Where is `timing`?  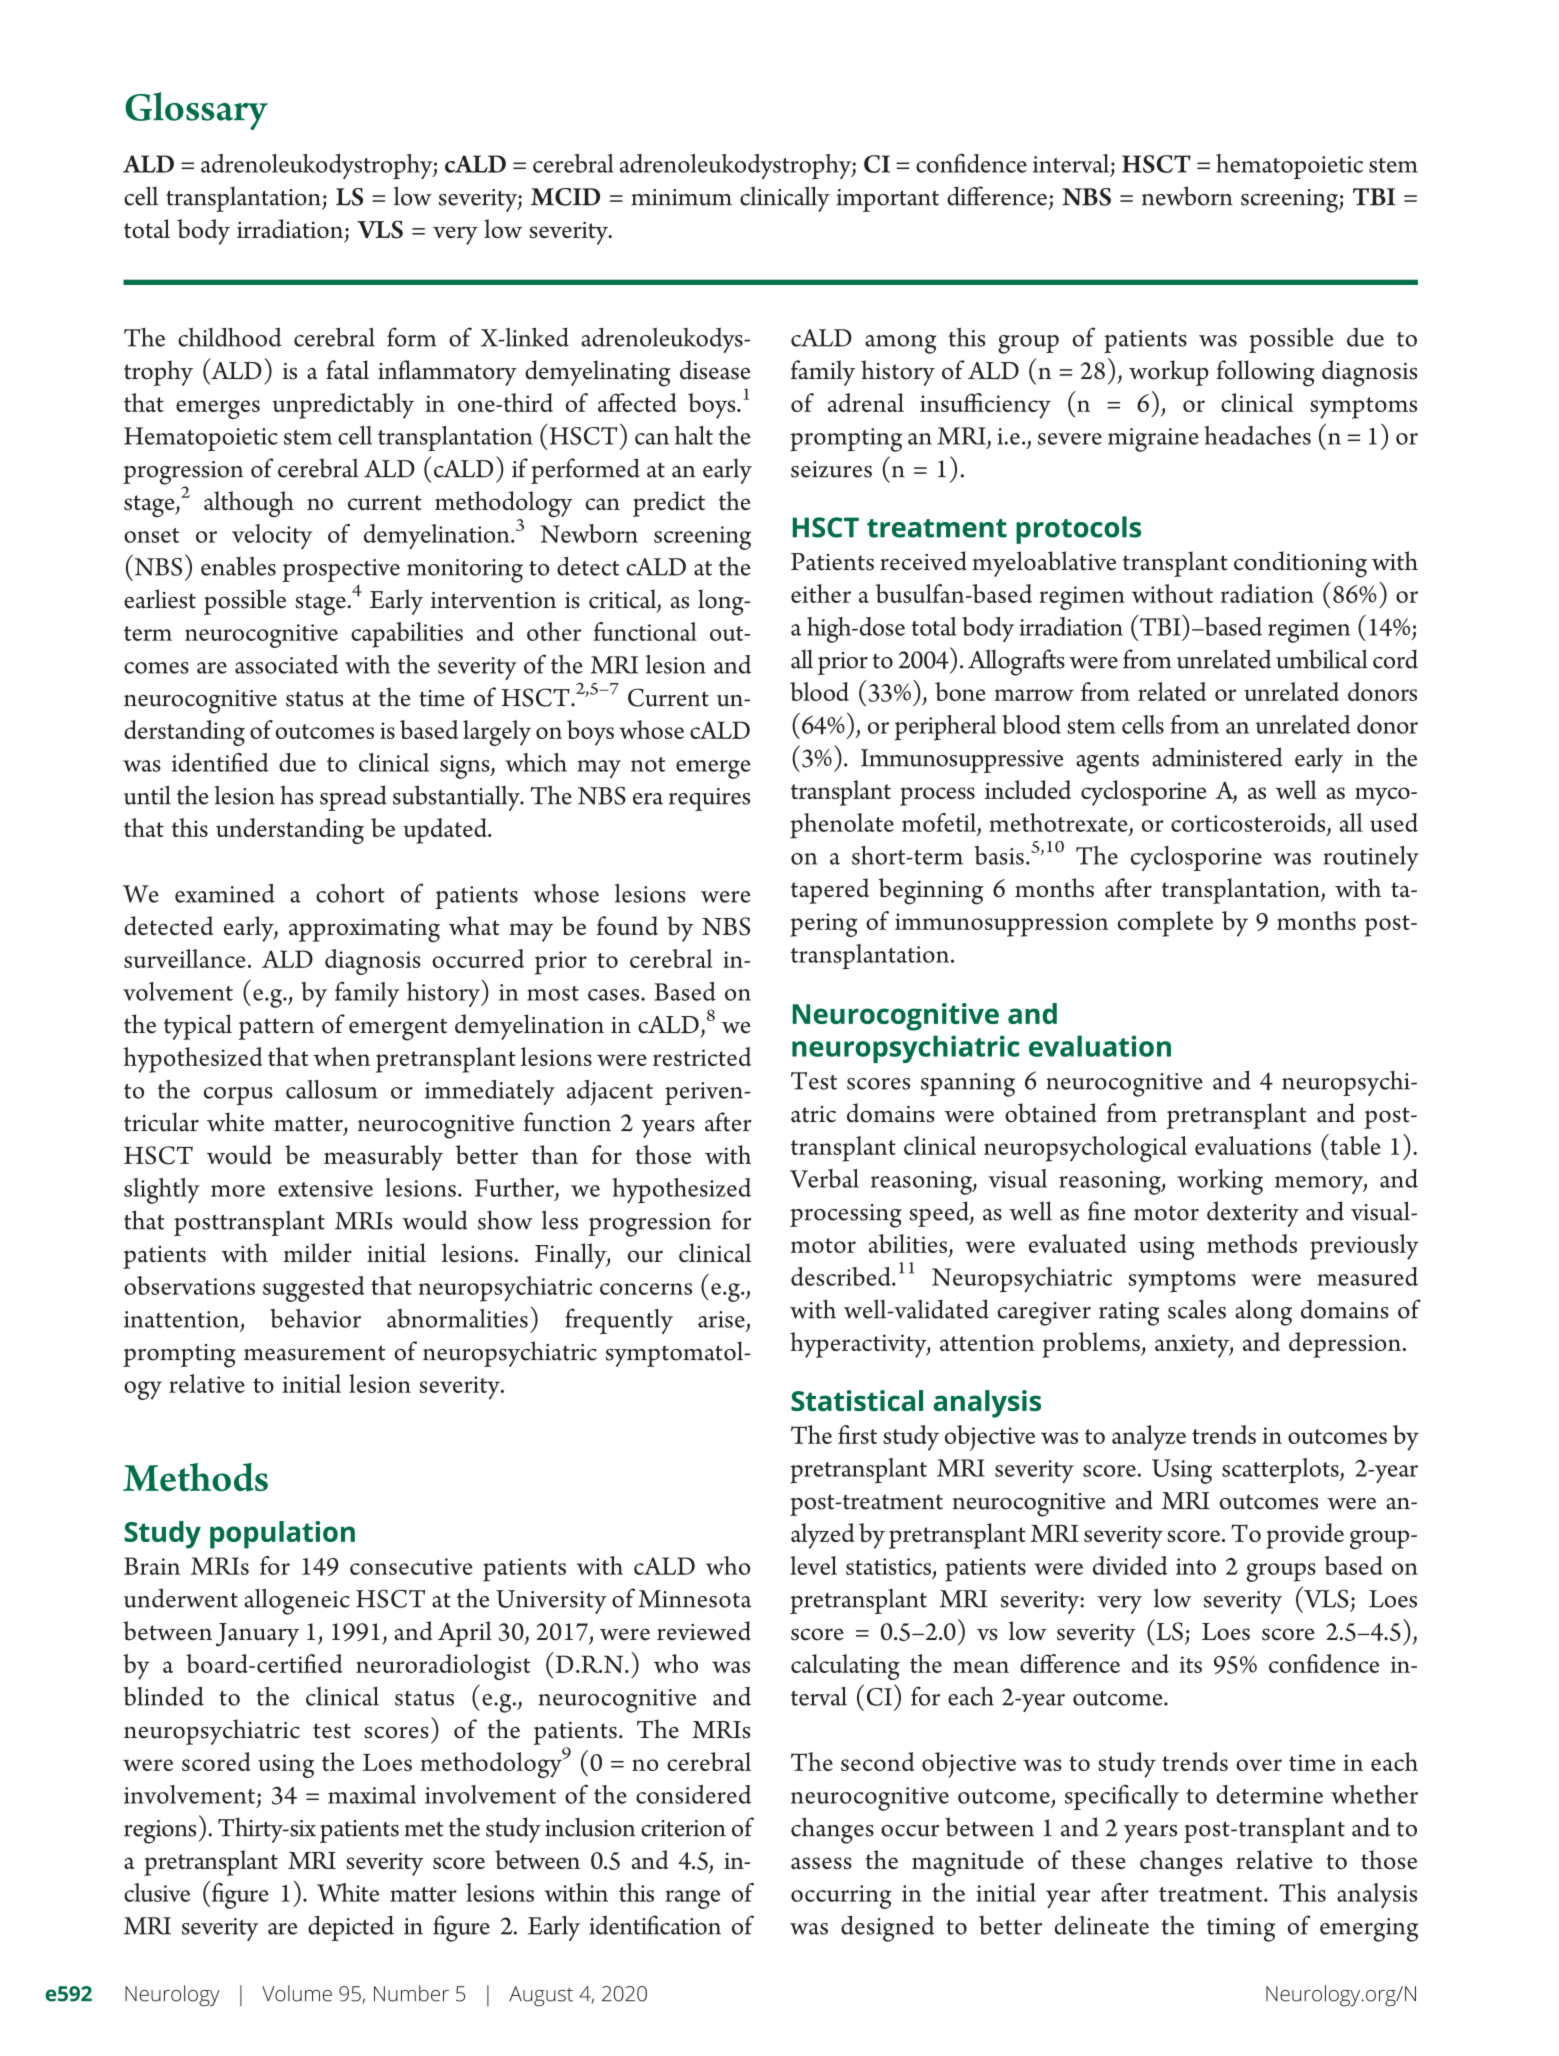
timing is located at coordinates (1241, 1930).
